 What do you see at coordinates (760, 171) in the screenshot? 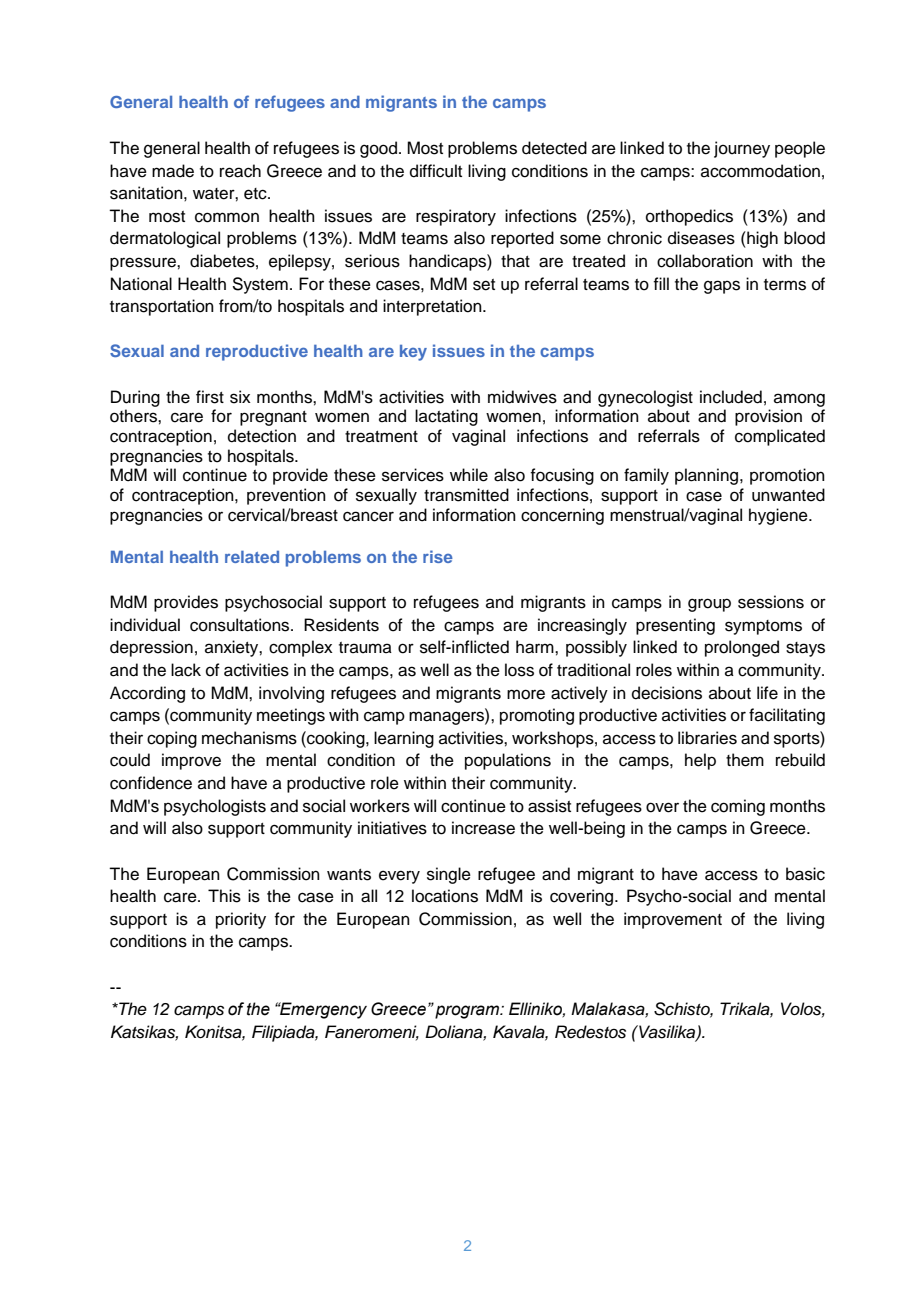
I see `accommodation` at bounding box center [760, 171].
